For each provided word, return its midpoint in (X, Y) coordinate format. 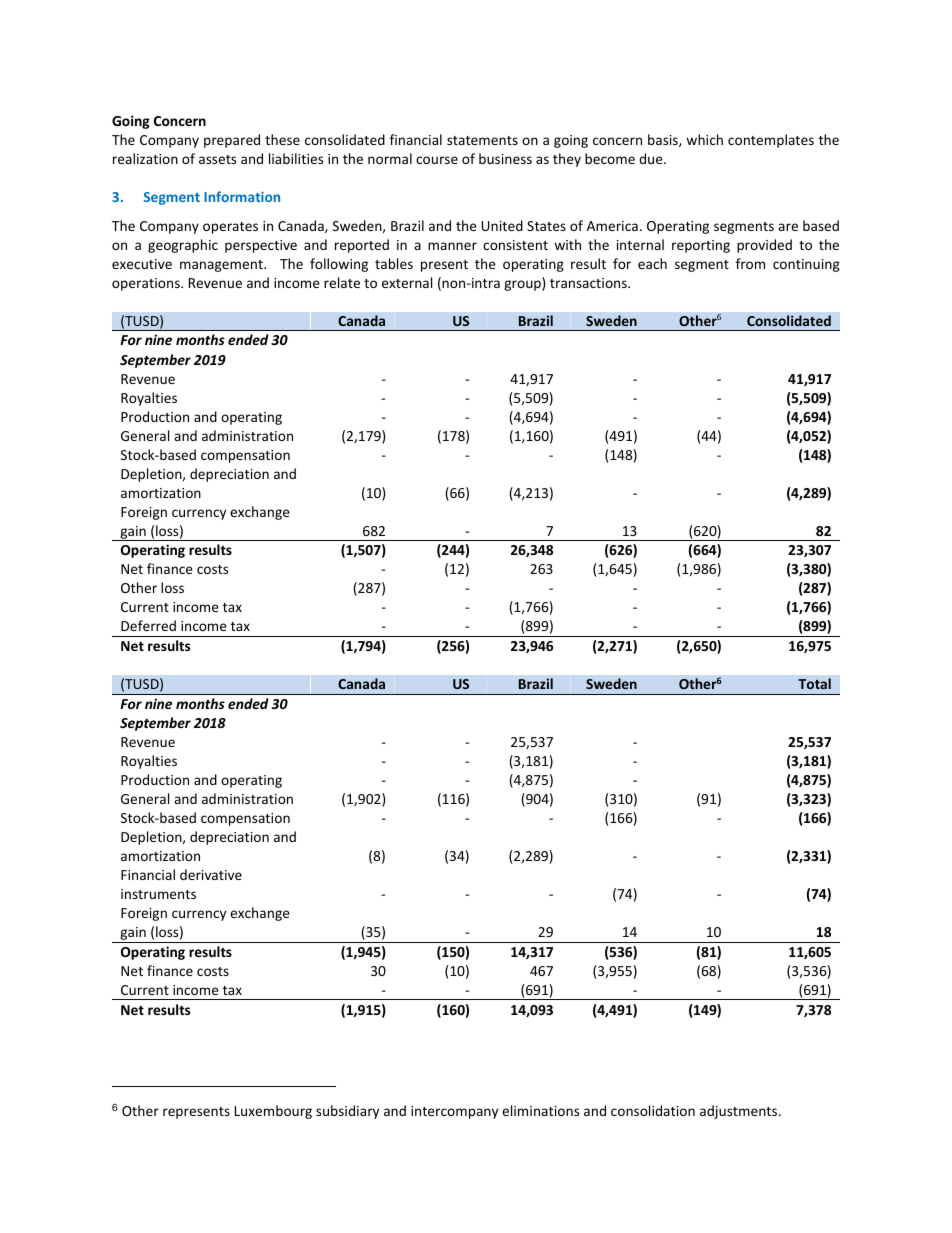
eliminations (540, 1110)
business (505, 158)
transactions (589, 283)
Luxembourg (273, 1112)
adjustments (740, 1112)
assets (217, 159)
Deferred (148, 625)
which (704, 139)
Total (814, 683)
